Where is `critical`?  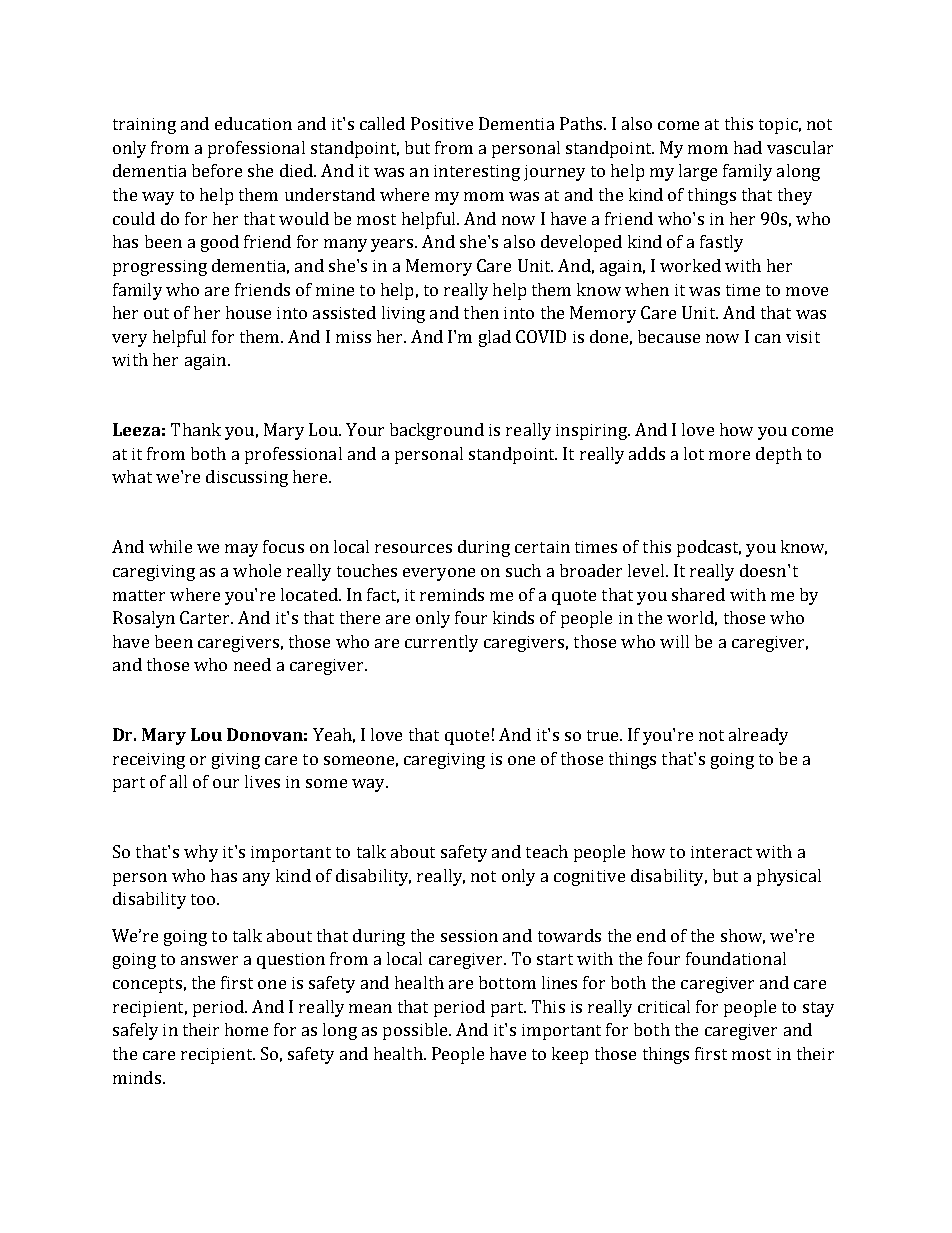
critical is located at coordinates (664, 1006).
